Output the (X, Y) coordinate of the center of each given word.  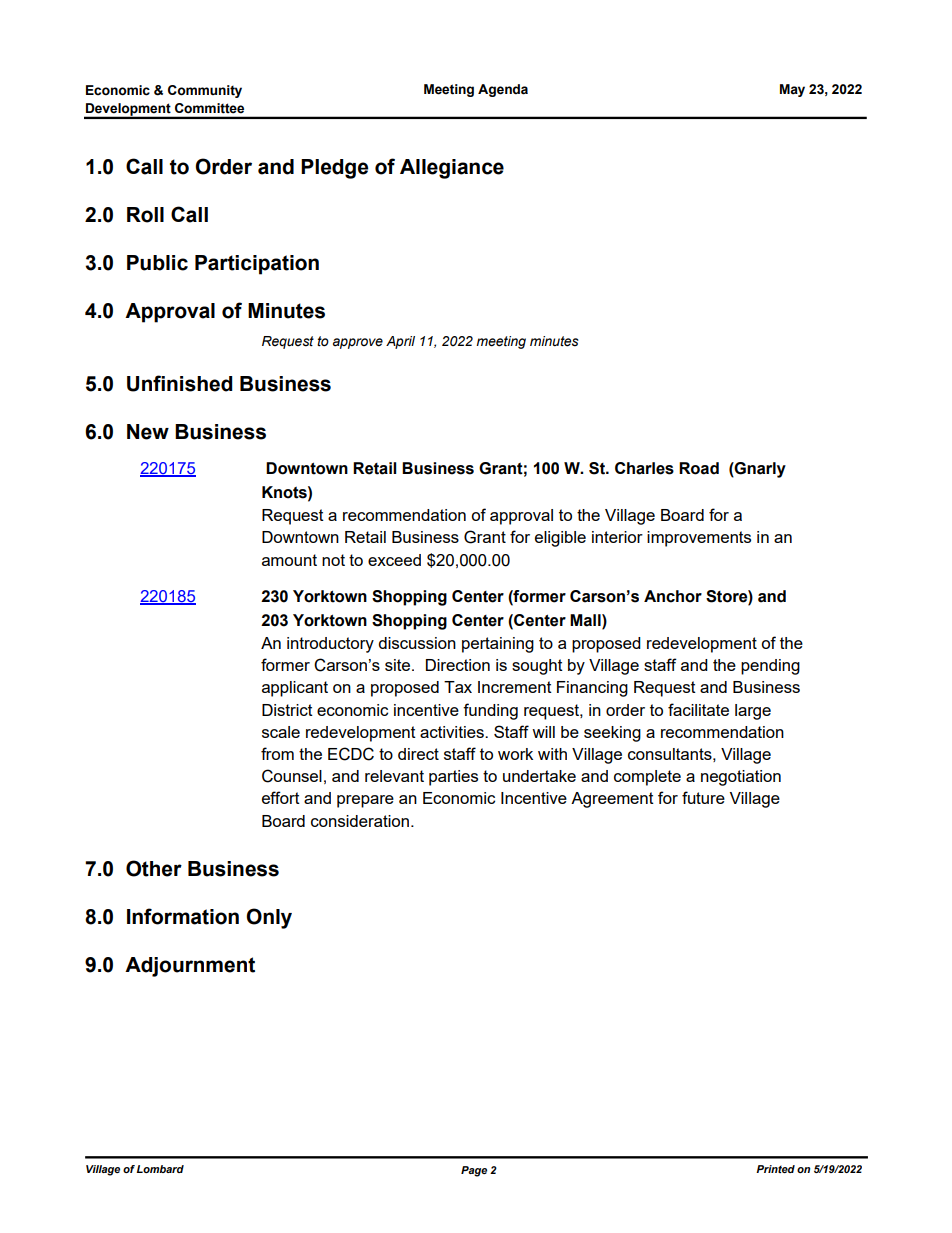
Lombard (160, 1169)
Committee (209, 108)
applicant (295, 689)
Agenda (503, 90)
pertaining (498, 645)
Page (474, 1171)
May (792, 90)
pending (770, 667)
